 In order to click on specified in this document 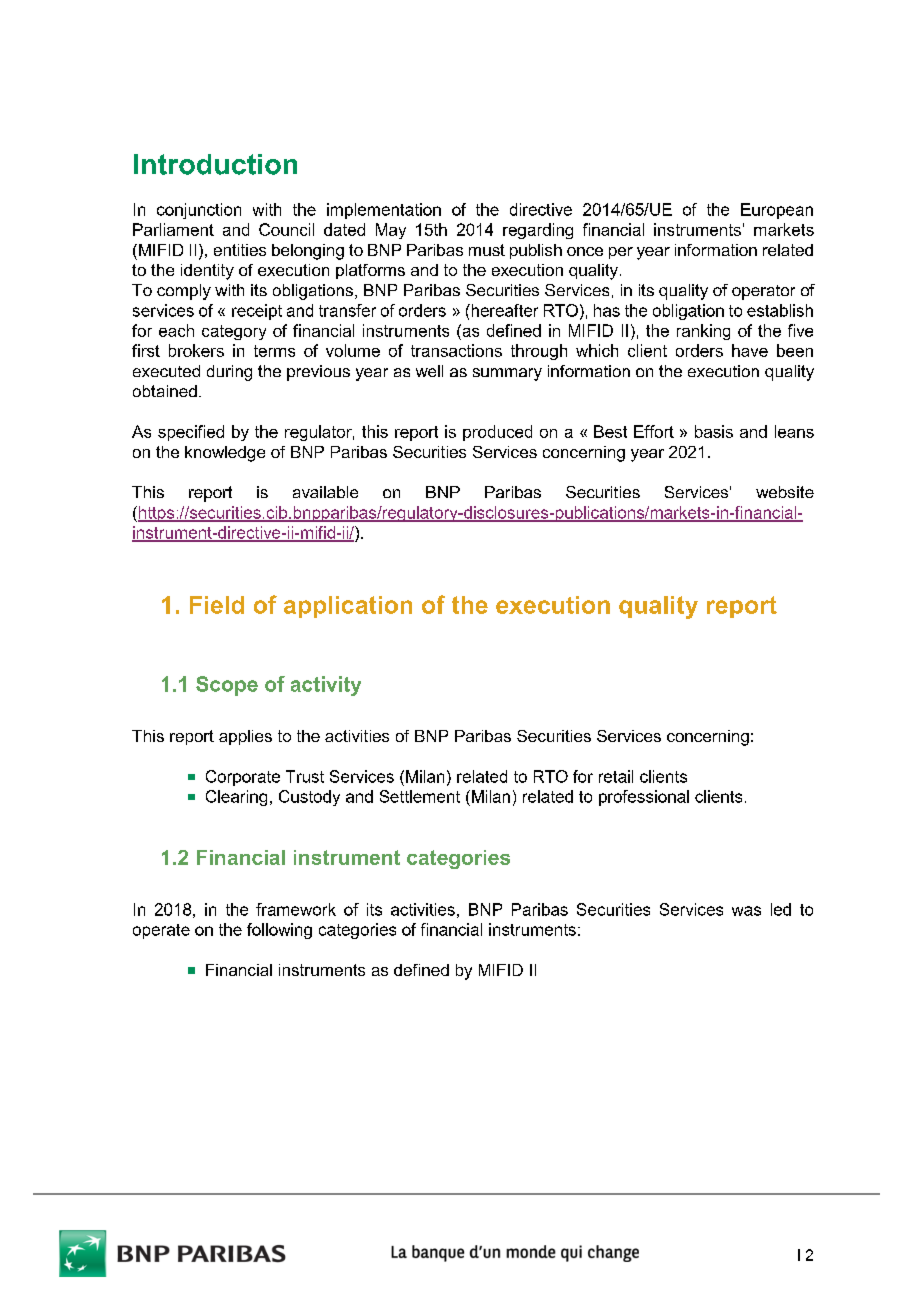, I will do `click(191, 433)`.
